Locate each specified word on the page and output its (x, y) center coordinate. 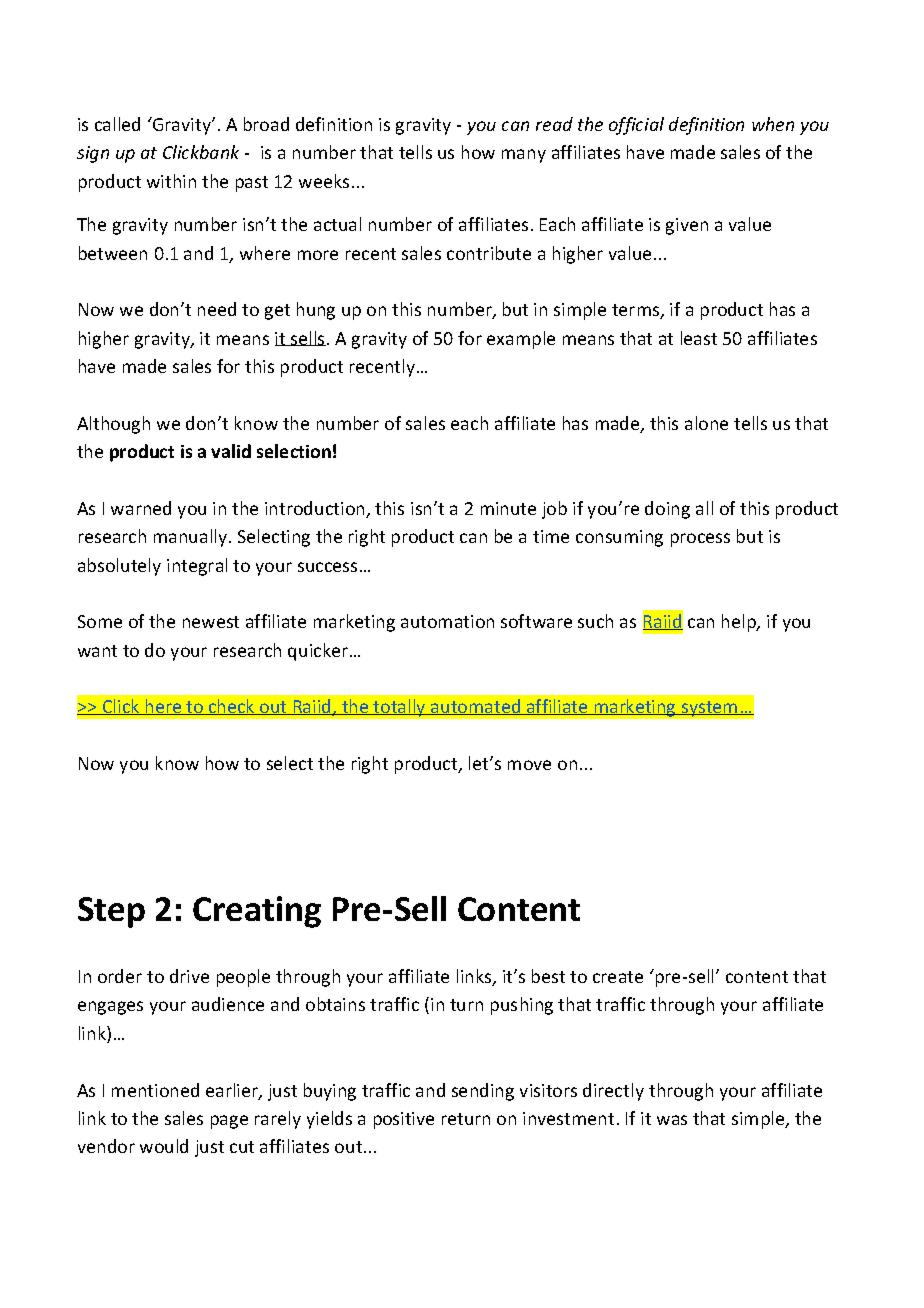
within (171, 181)
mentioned (155, 1090)
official (636, 126)
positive (404, 1120)
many (524, 156)
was (672, 1120)
